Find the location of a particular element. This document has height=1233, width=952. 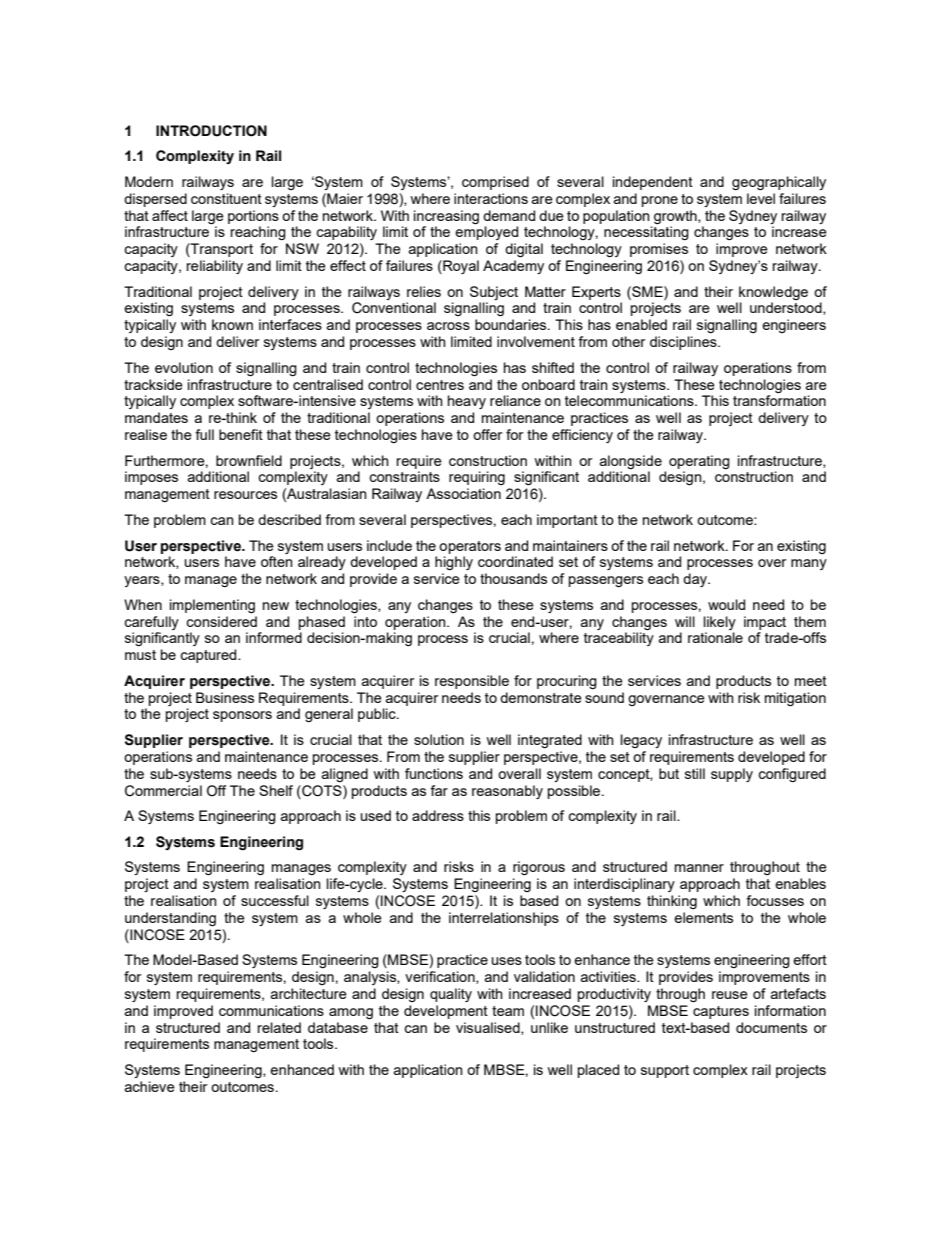

implementing is located at coordinates (212, 606).
